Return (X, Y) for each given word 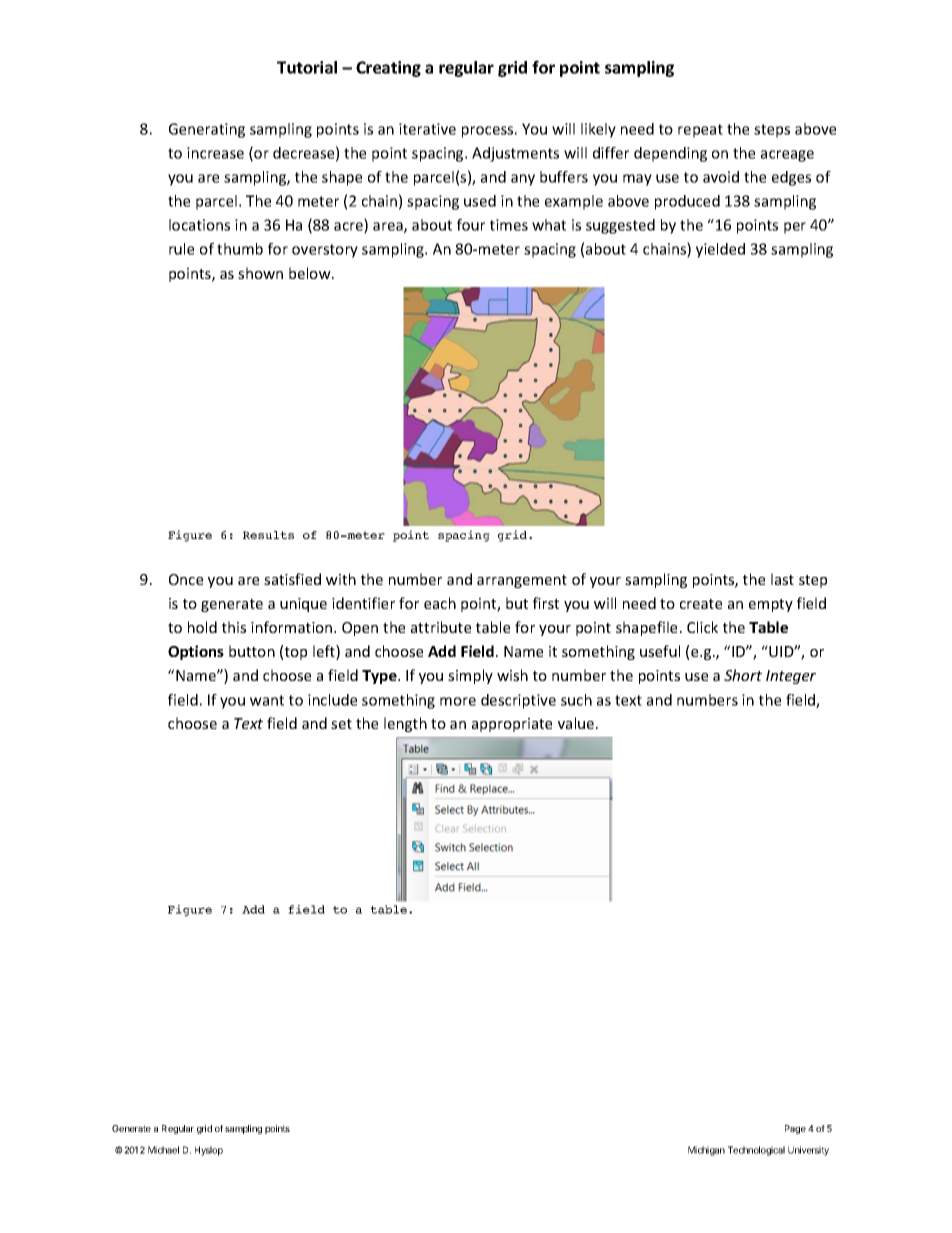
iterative (427, 129)
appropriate (512, 725)
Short (743, 675)
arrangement (522, 581)
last (782, 579)
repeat (700, 131)
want (267, 700)
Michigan (706, 1151)
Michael (163, 1150)
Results (268, 535)
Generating (207, 130)
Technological (756, 1151)
